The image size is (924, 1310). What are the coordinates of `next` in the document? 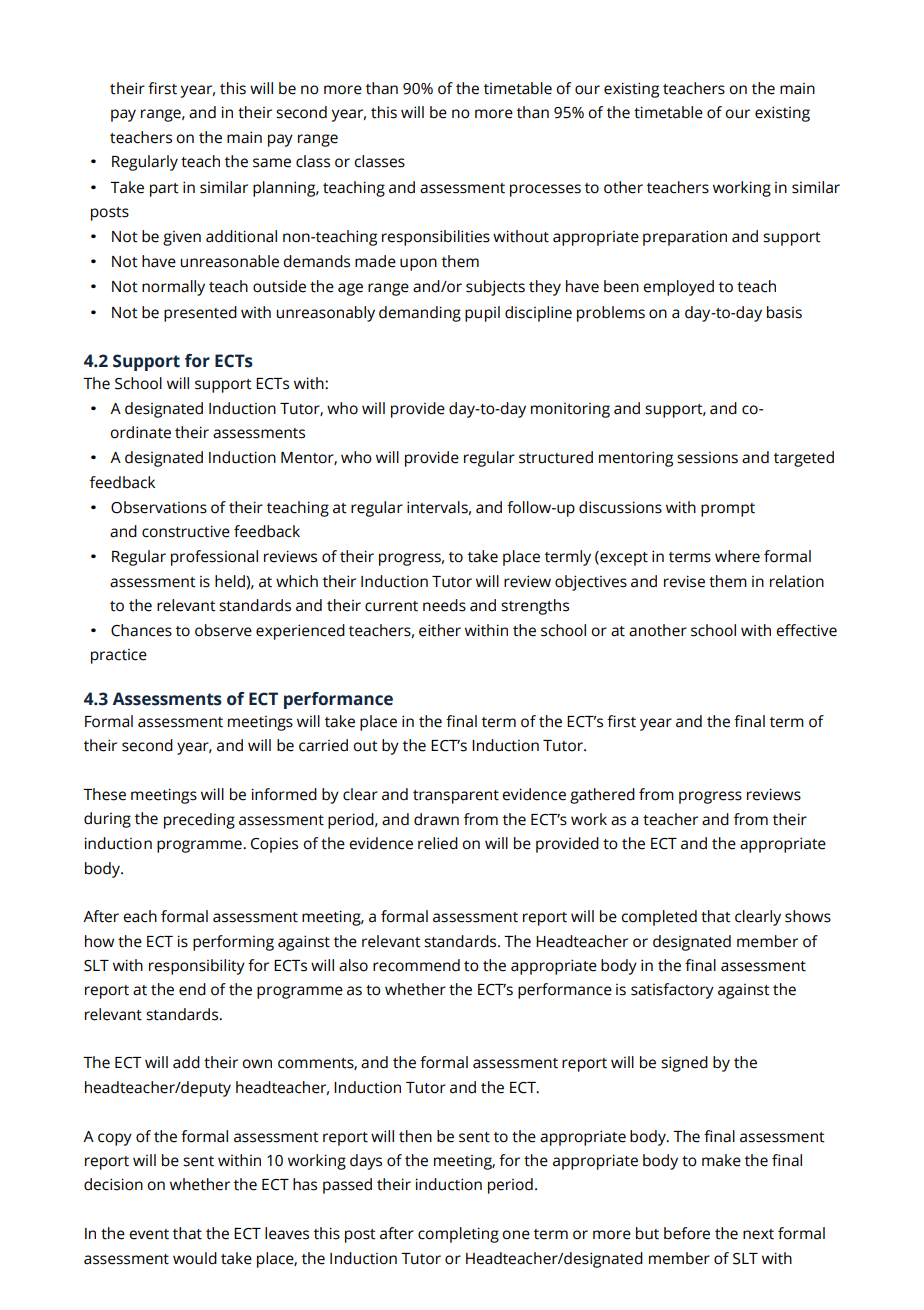 It's located at (758, 1234).
